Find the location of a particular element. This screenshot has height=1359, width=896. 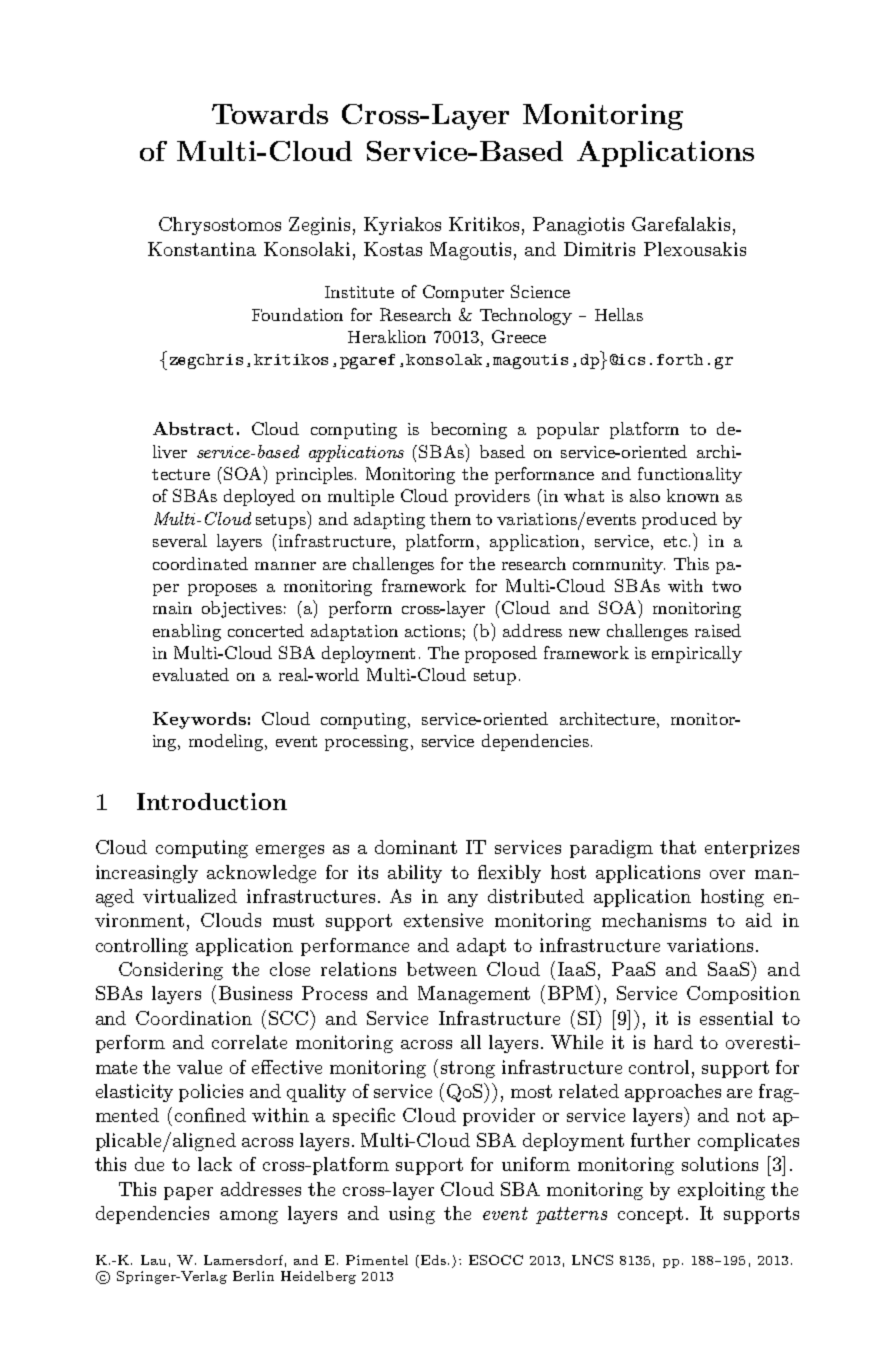

Towards is located at coordinates (270, 114).
